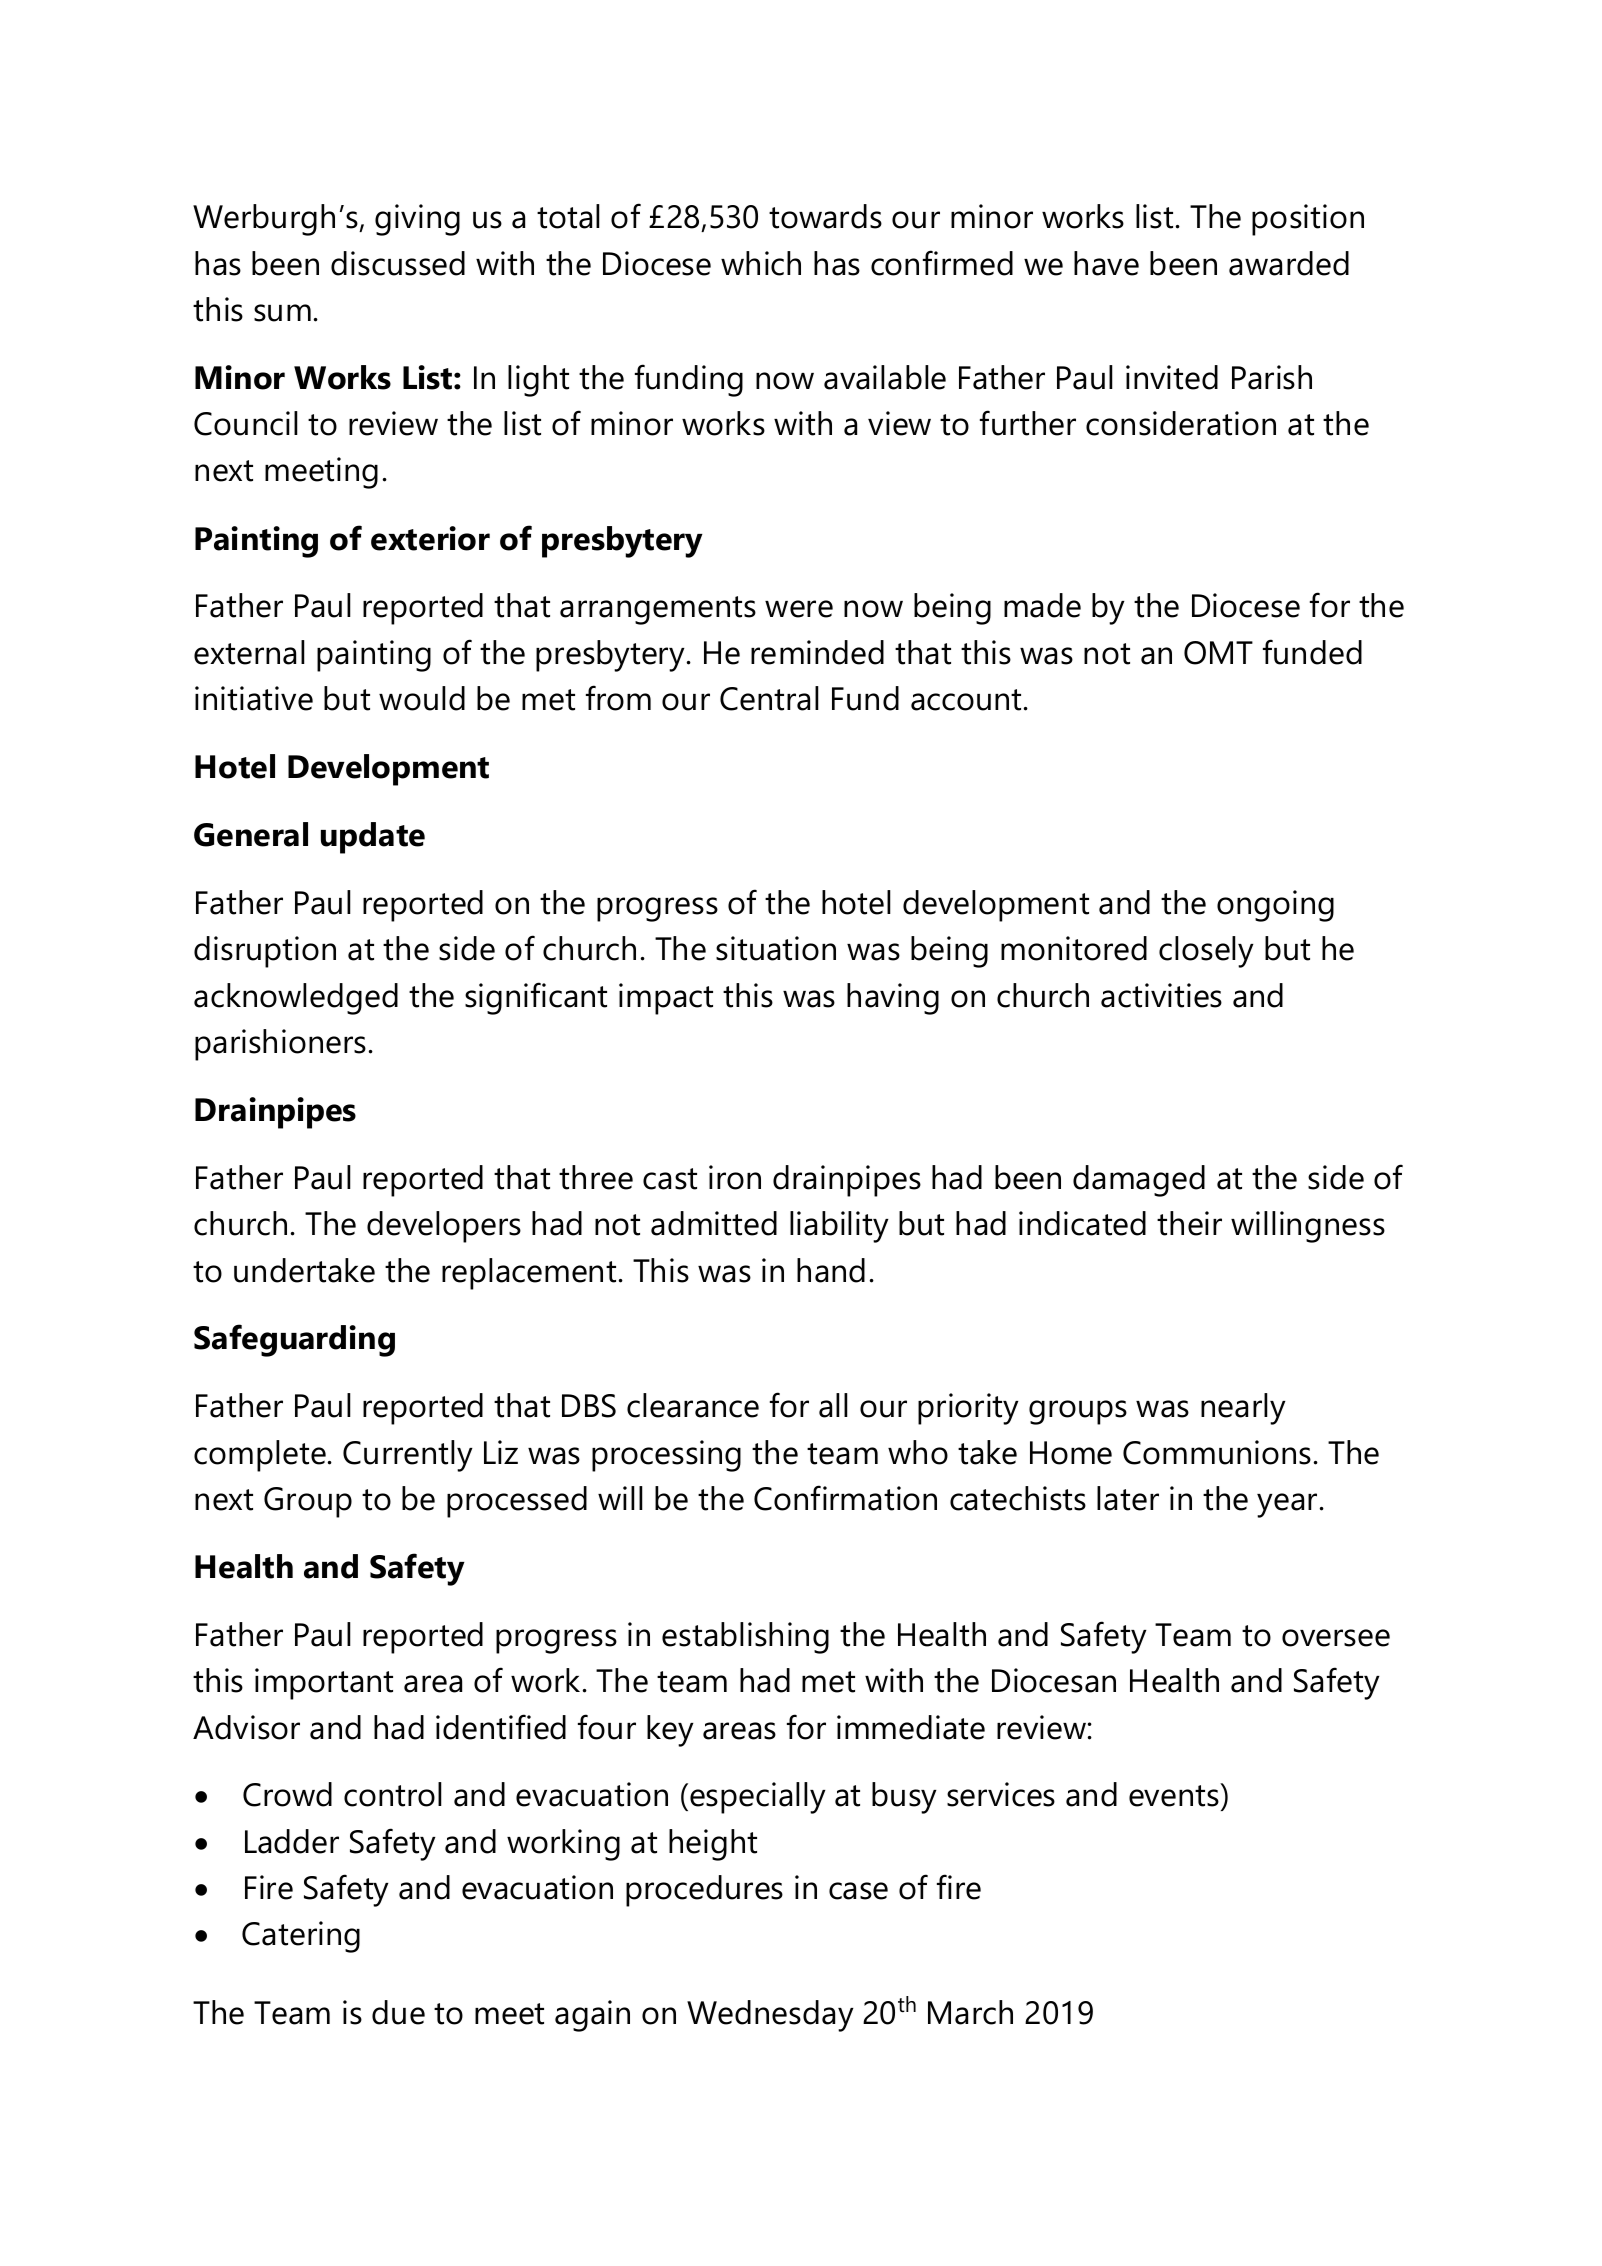 This screenshot has width=1602, height=2266. What do you see at coordinates (735, 1177) in the screenshot?
I see `iron` at bounding box center [735, 1177].
